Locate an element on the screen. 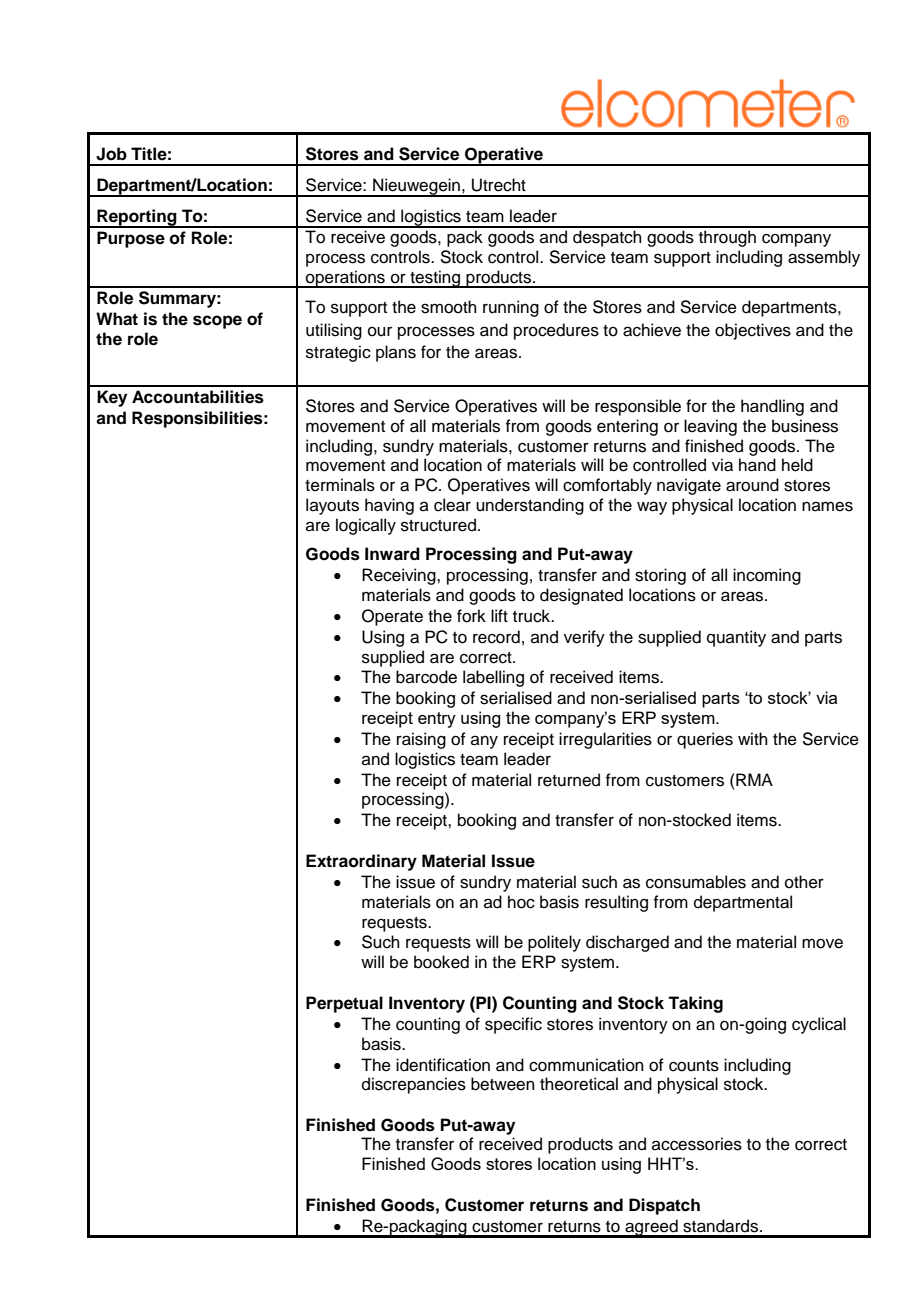 The image size is (924, 1307). assembly is located at coordinates (824, 258).
